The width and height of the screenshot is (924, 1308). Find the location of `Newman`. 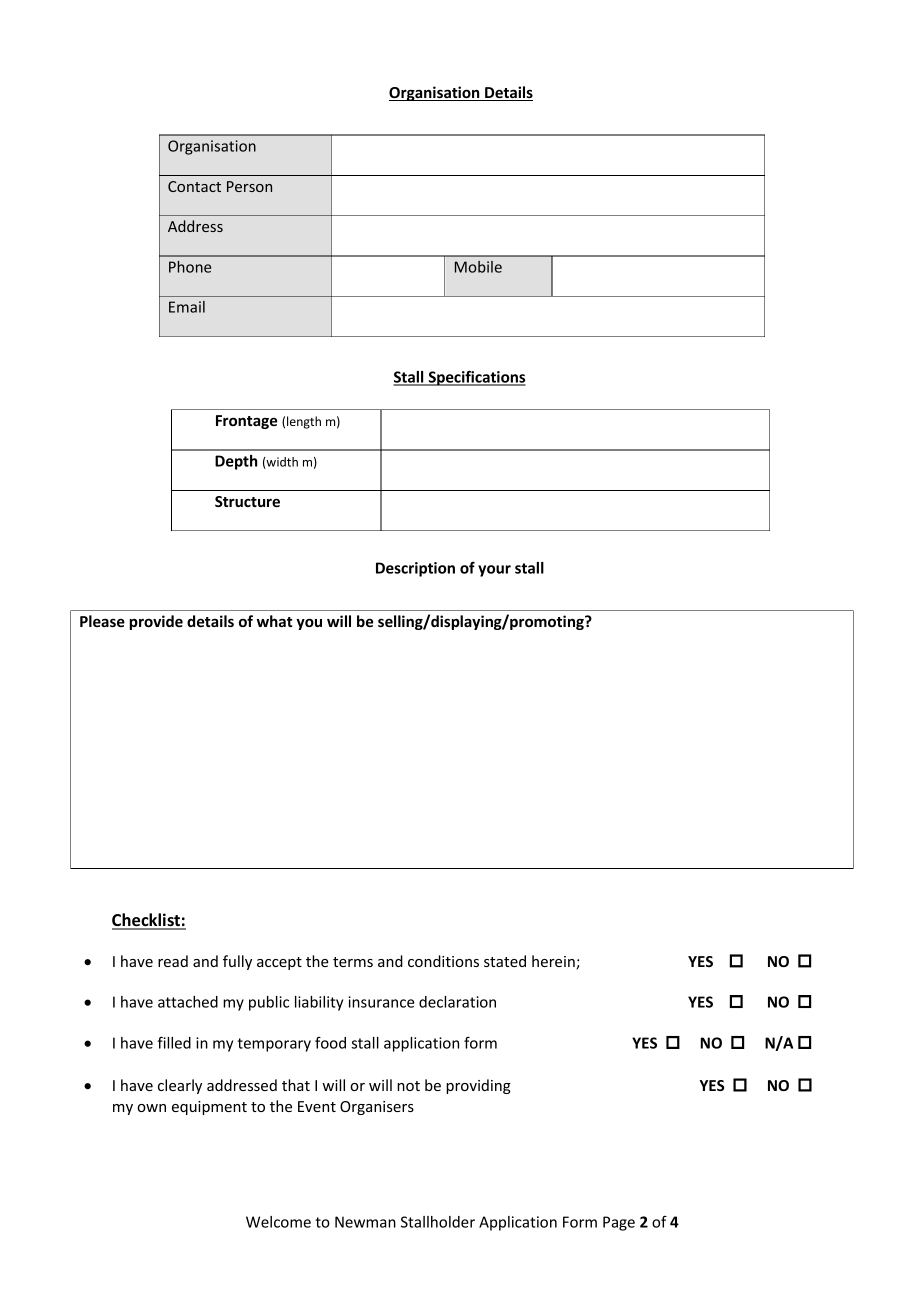

Newman is located at coordinates (365, 1222).
